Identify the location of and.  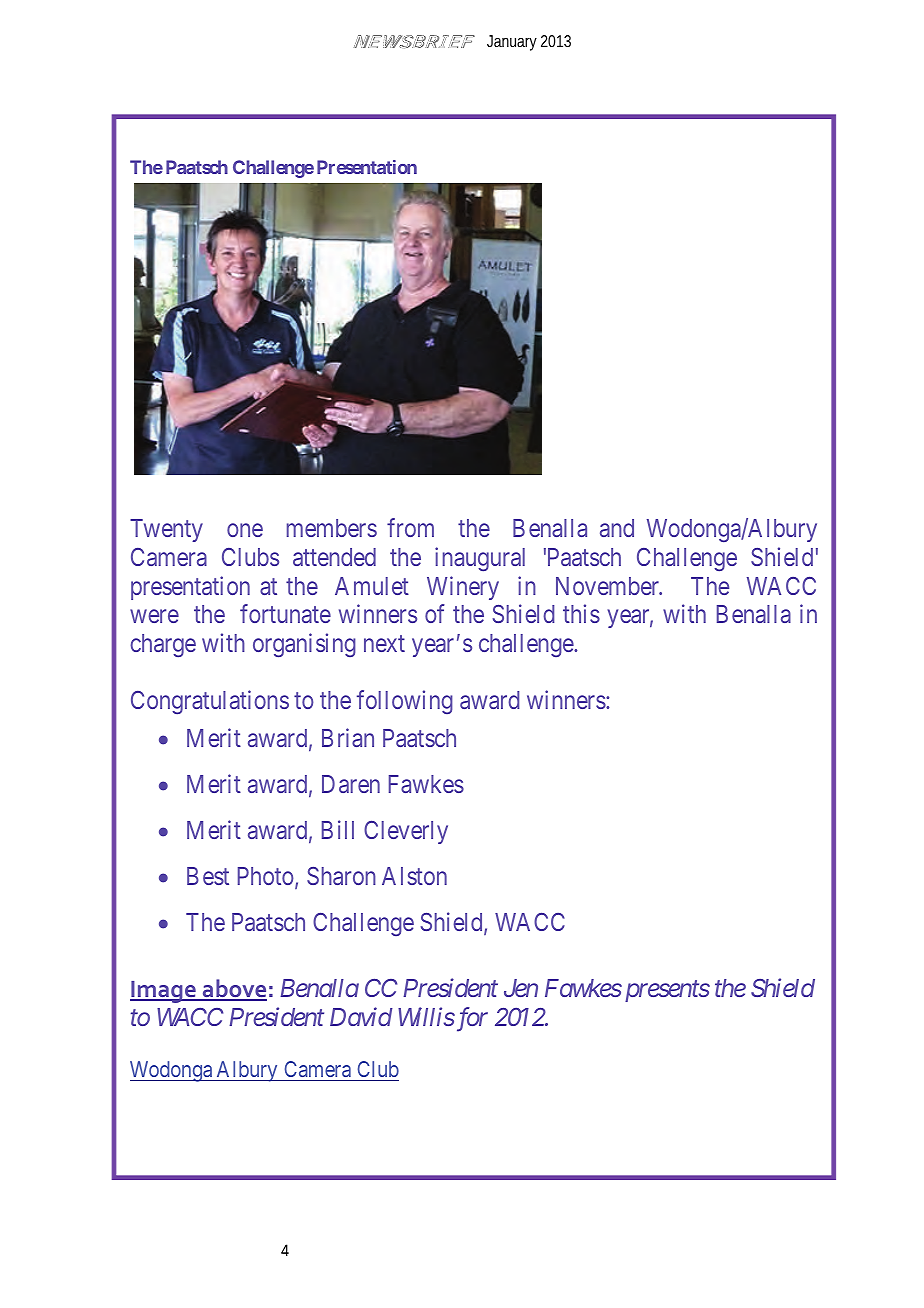
(617, 528).
